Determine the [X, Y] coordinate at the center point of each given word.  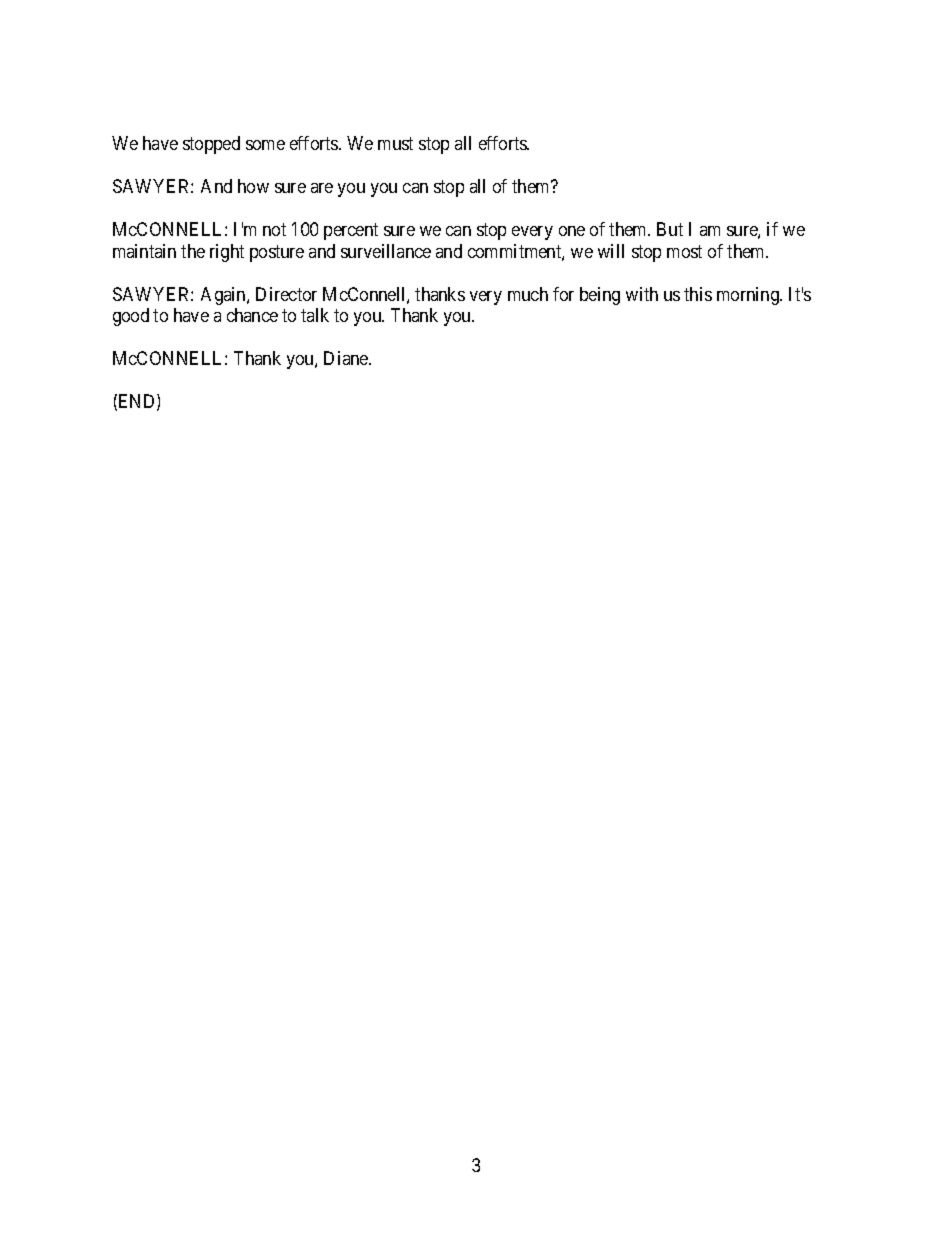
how [253, 186]
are [322, 188]
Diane [347, 358]
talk [315, 315]
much [528, 294]
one [572, 231]
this [698, 294]
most [684, 251]
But [670, 229]
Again [224, 296]
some [265, 145]
